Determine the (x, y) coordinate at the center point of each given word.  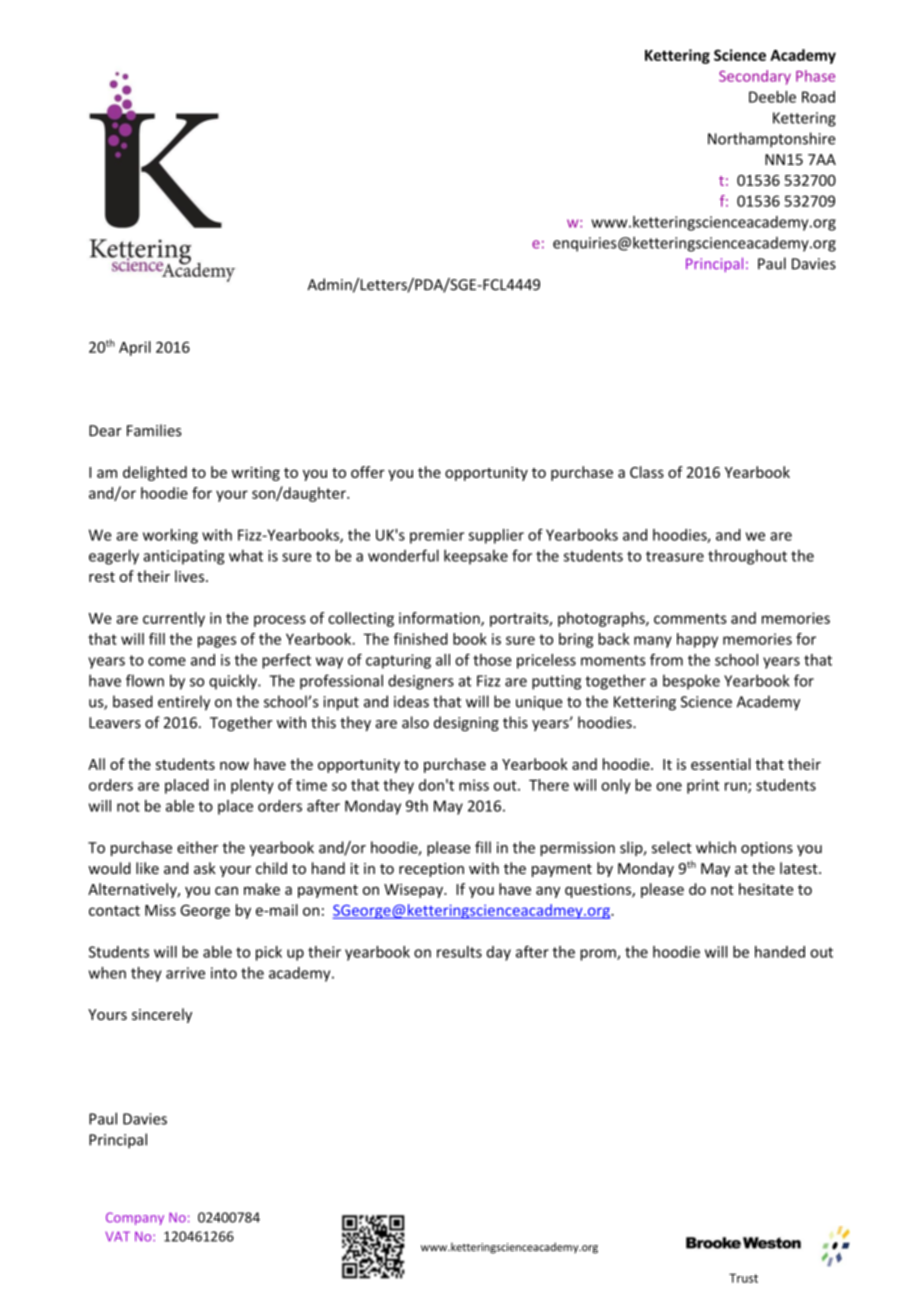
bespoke (691, 682)
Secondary (755, 77)
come (167, 661)
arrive (185, 973)
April (135, 348)
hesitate (766, 889)
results (459, 952)
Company (135, 1218)
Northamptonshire (771, 140)
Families (154, 430)
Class (647, 472)
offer (368, 472)
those (492, 660)
